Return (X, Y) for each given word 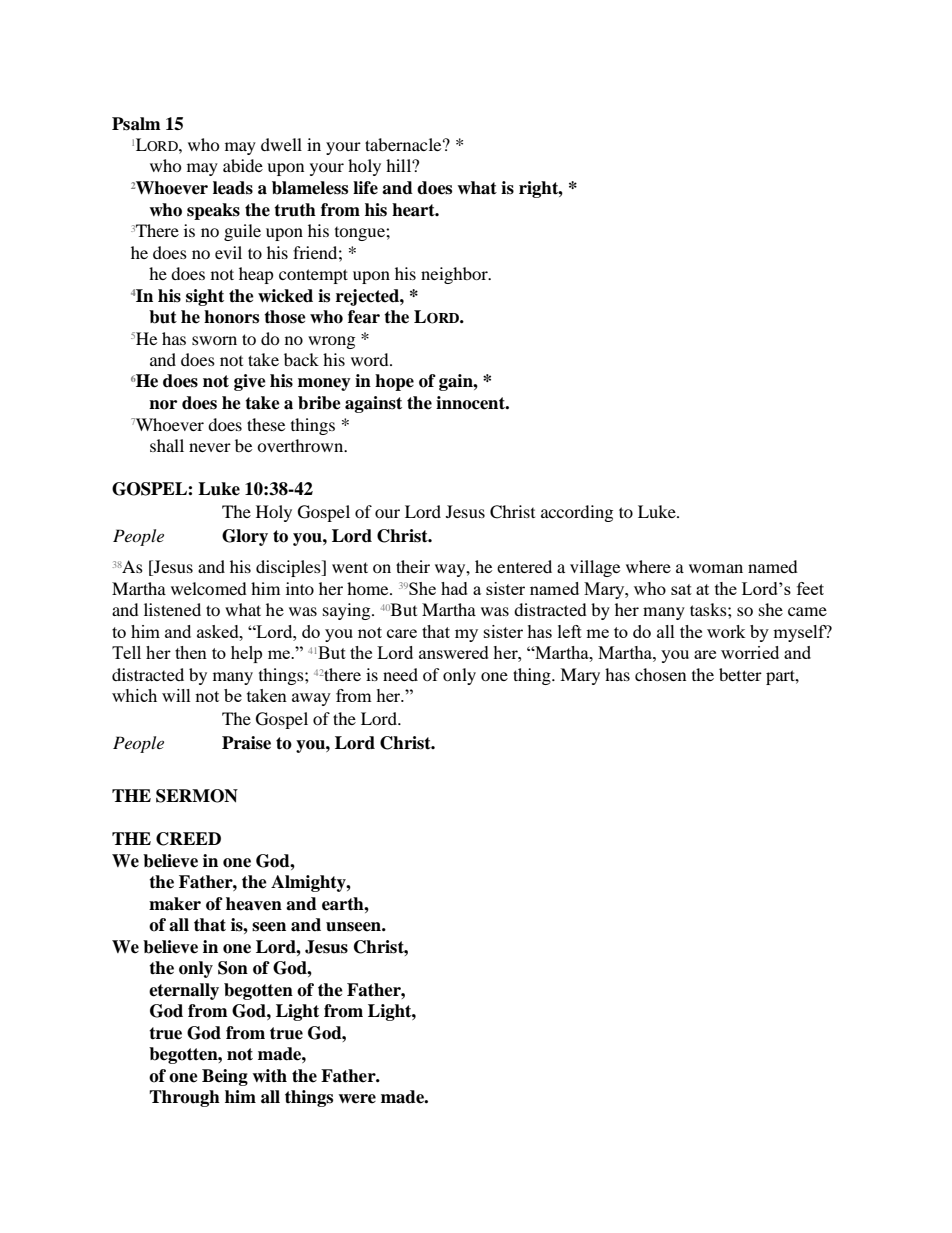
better (740, 674)
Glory (245, 537)
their (413, 566)
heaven (254, 904)
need (400, 674)
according (577, 513)
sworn (214, 340)
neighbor (455, 275)
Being (225, 1077)
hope (394, 382)
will (176, 695)
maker (175, 904)
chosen (660, 674)
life (365, 188)
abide (243, 165)
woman (716, 568)
